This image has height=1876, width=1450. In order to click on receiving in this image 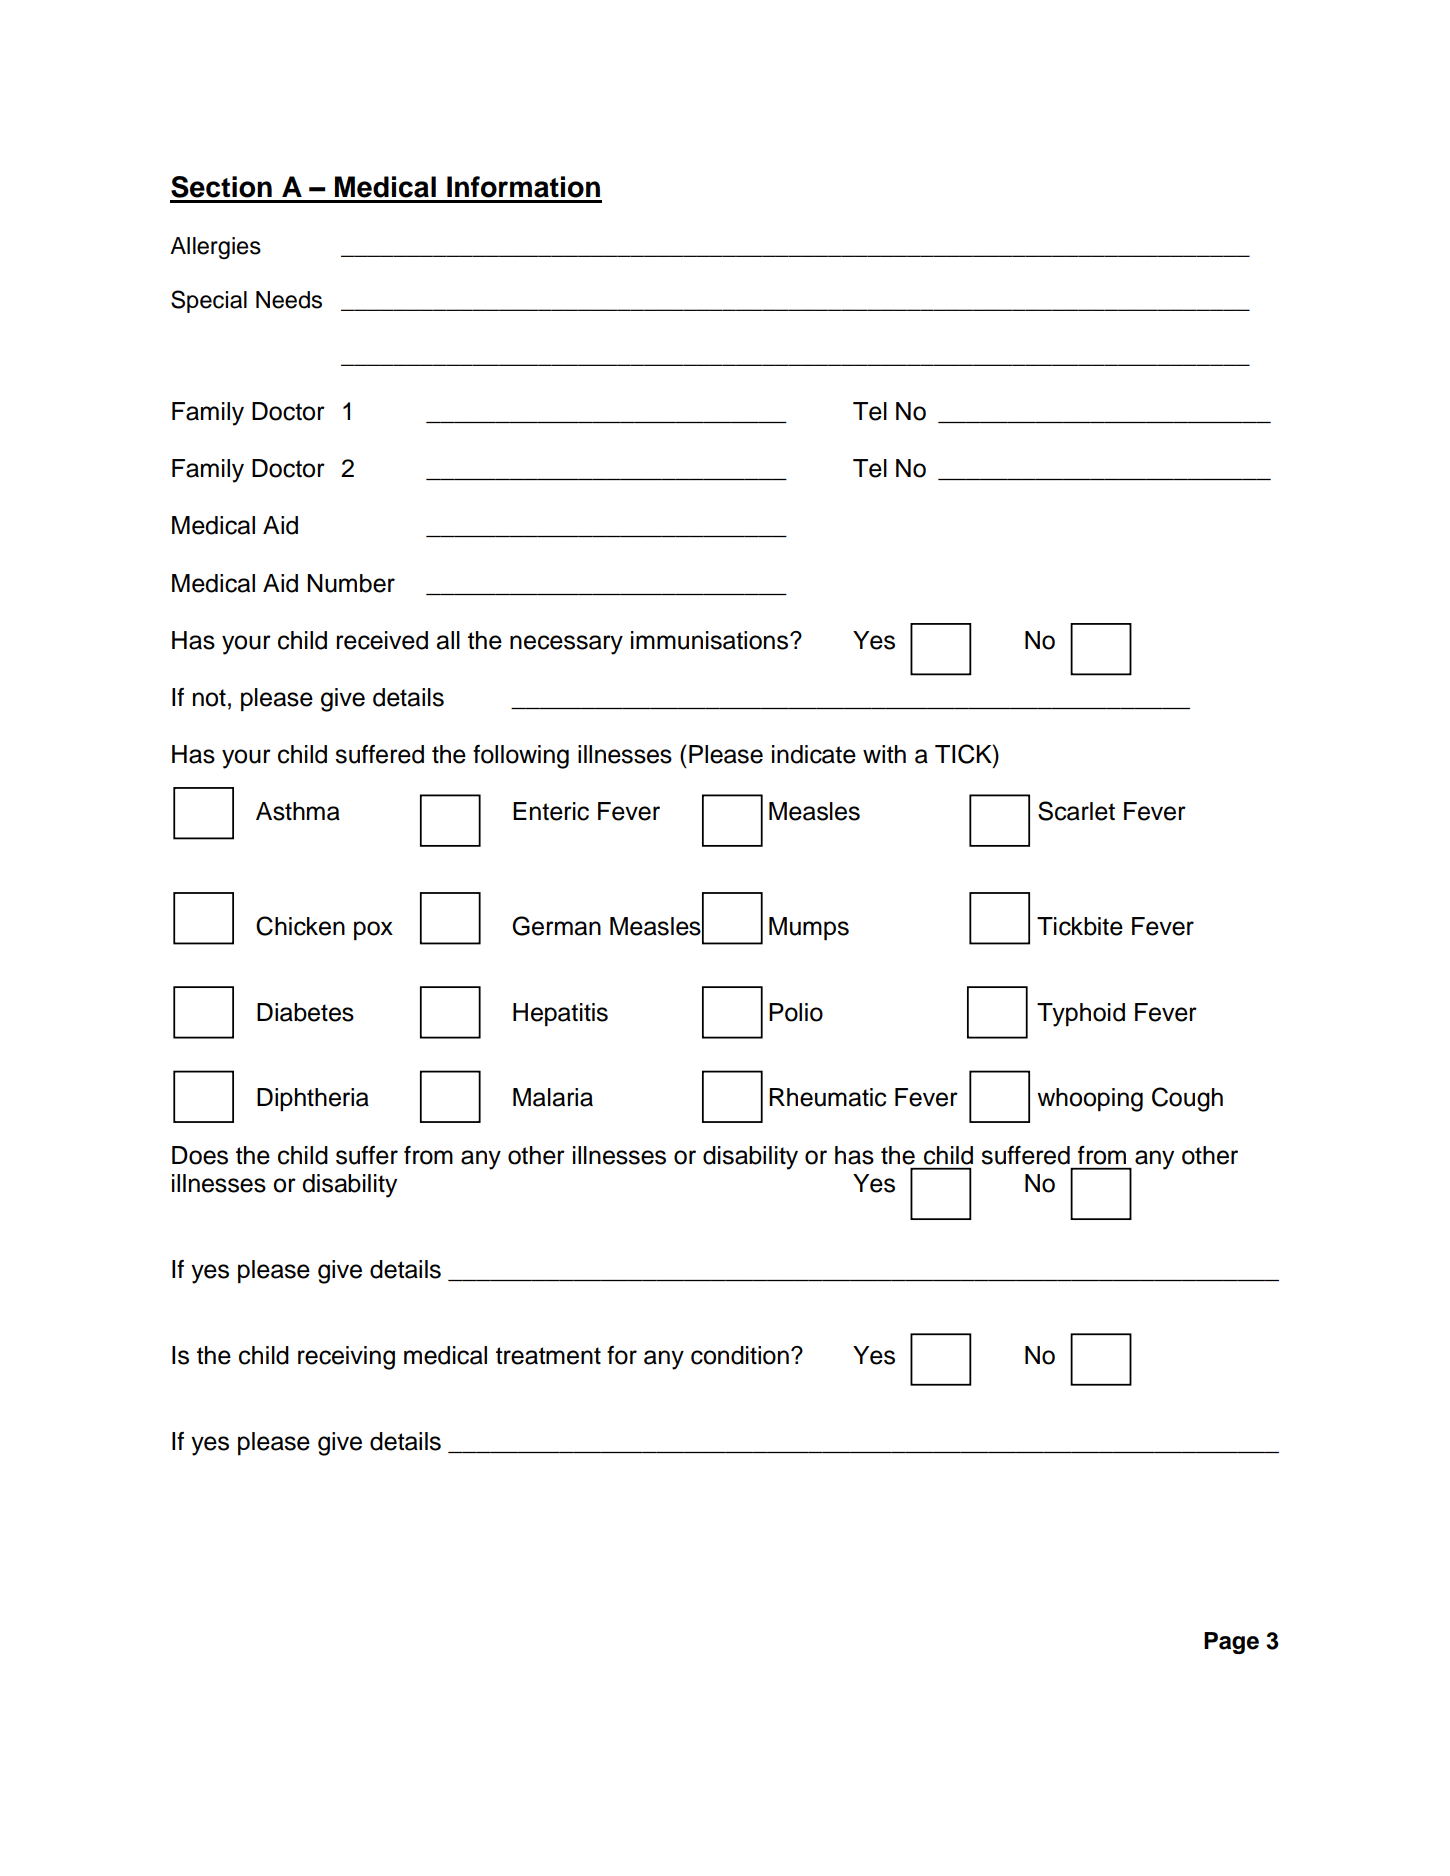, I will do `click(346, 1358)`.
